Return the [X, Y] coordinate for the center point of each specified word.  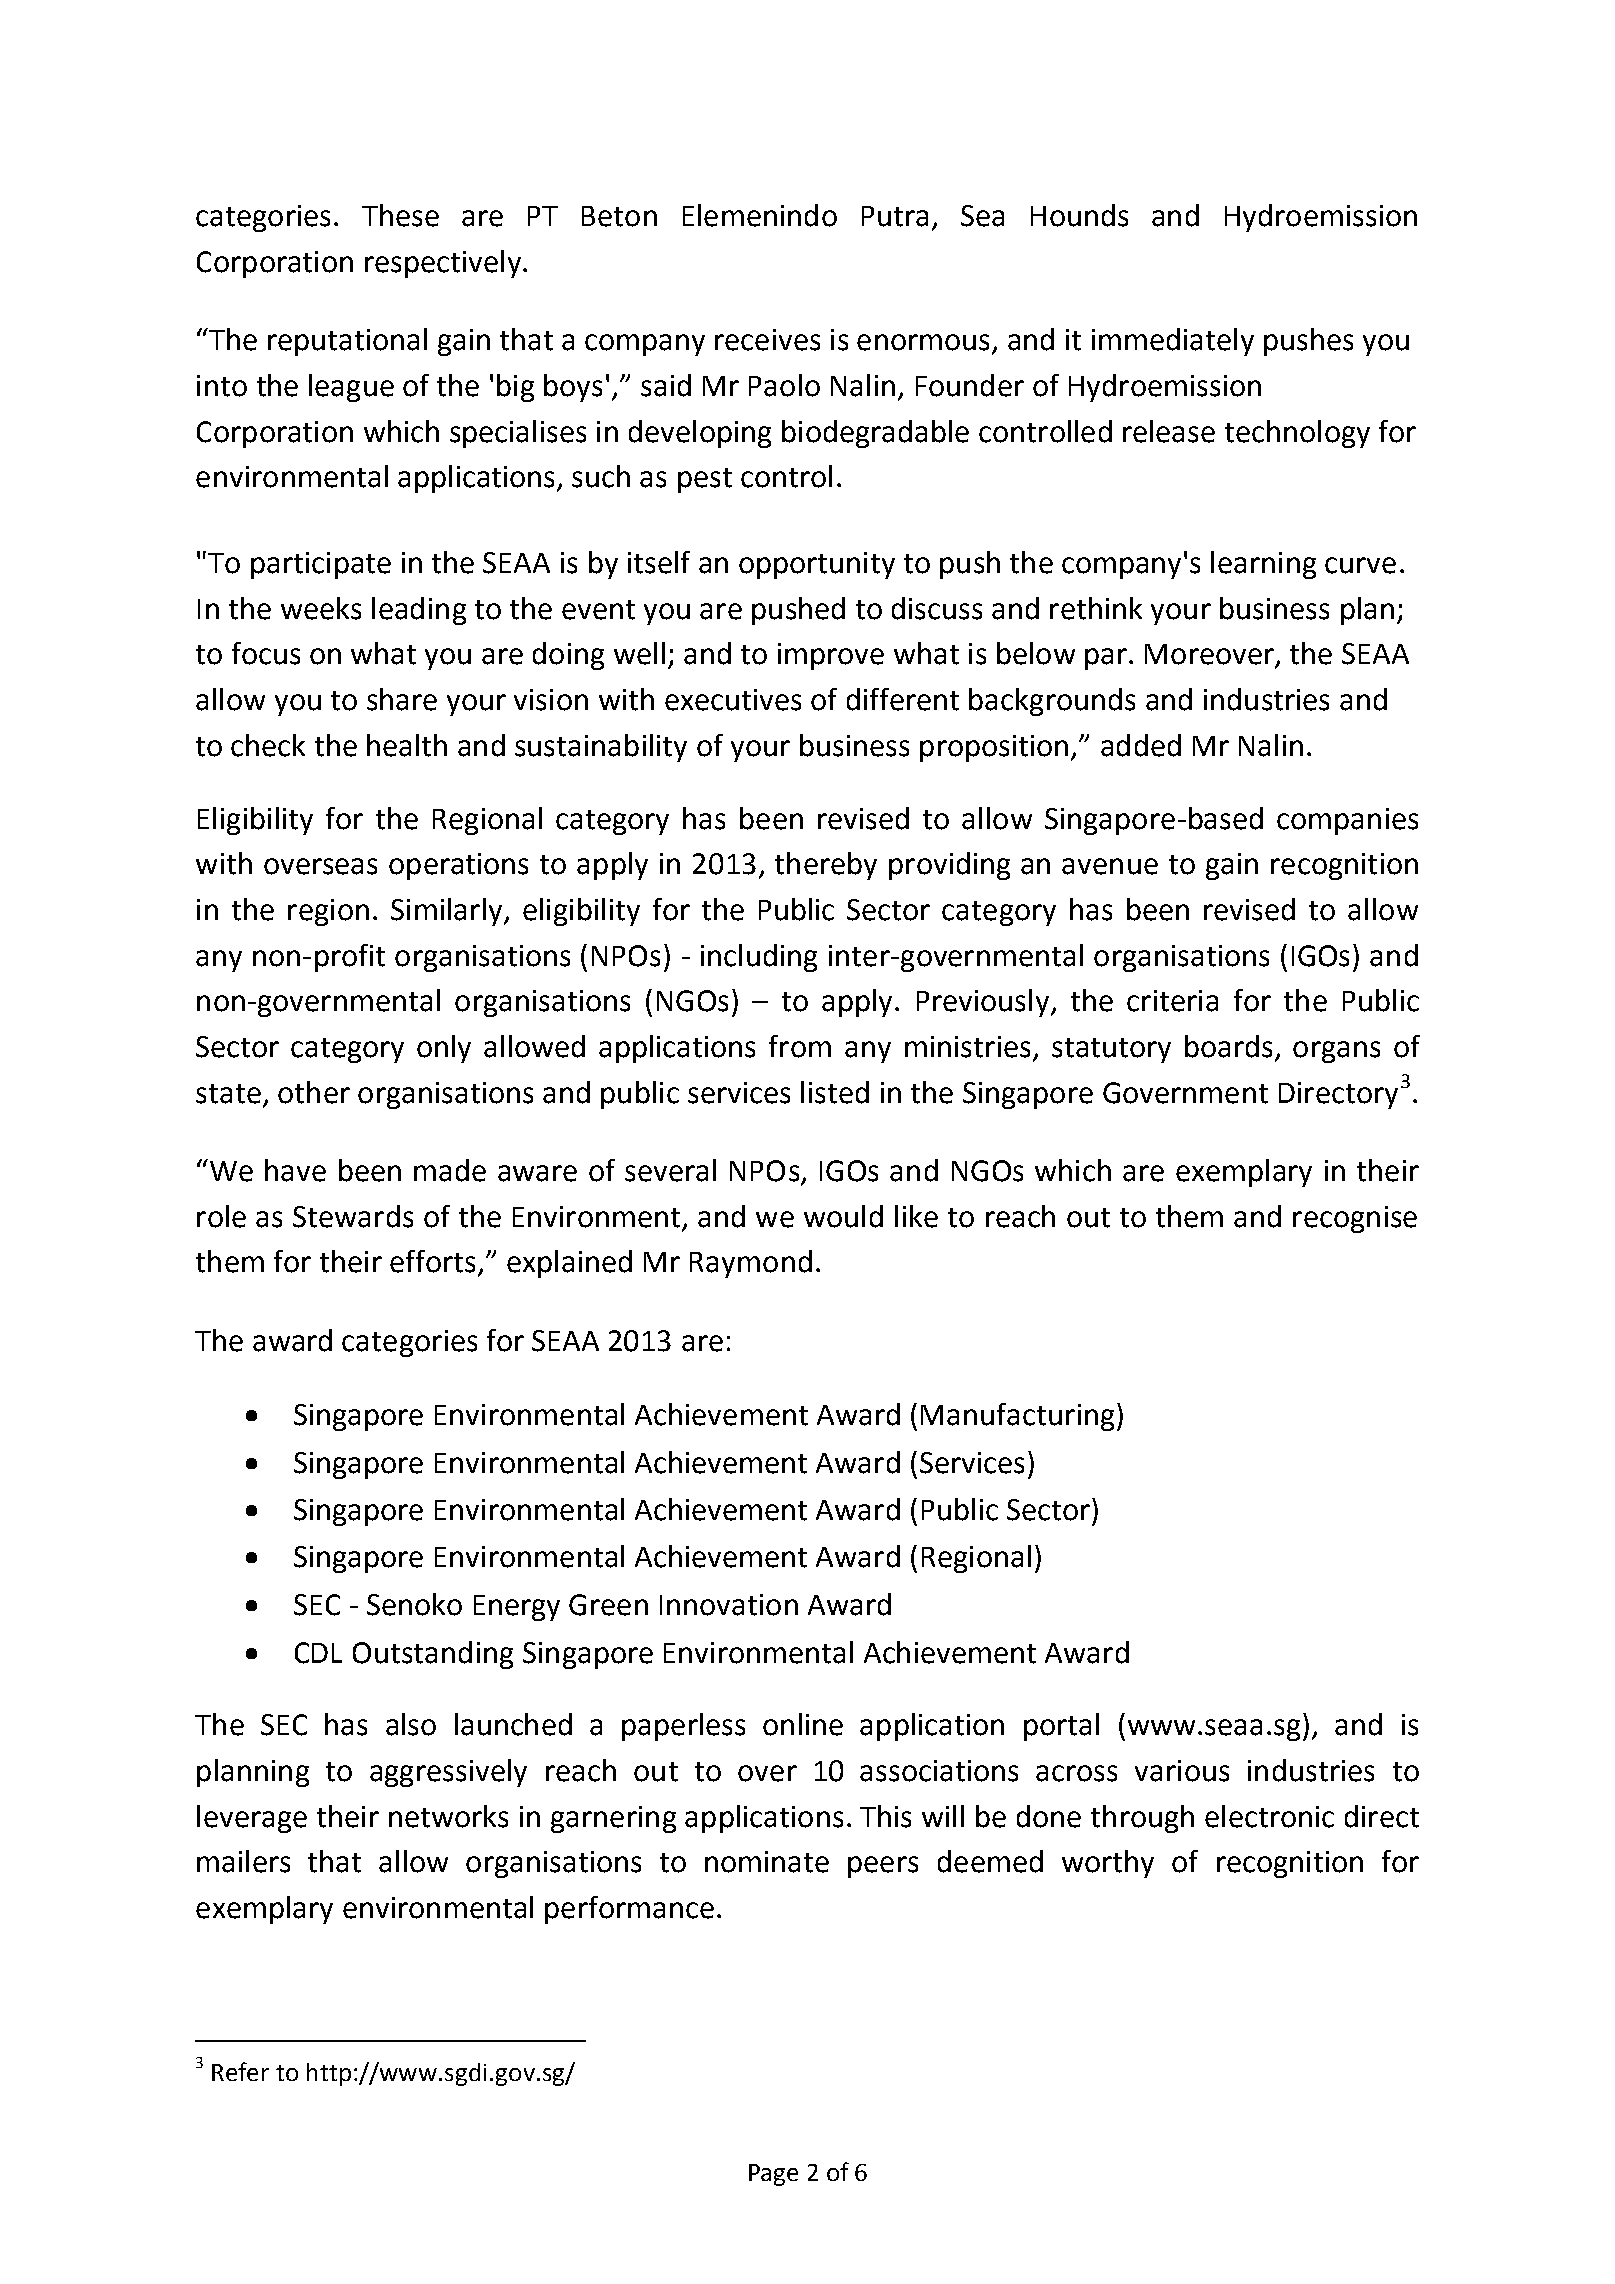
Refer [240, 2071]
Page [773, 2175]
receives [767, 340]
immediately [1173, 342]
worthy [1108, 1864]
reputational [347, 342]
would [843, 1216]
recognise [1355, 1219]
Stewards [353, 1216]
